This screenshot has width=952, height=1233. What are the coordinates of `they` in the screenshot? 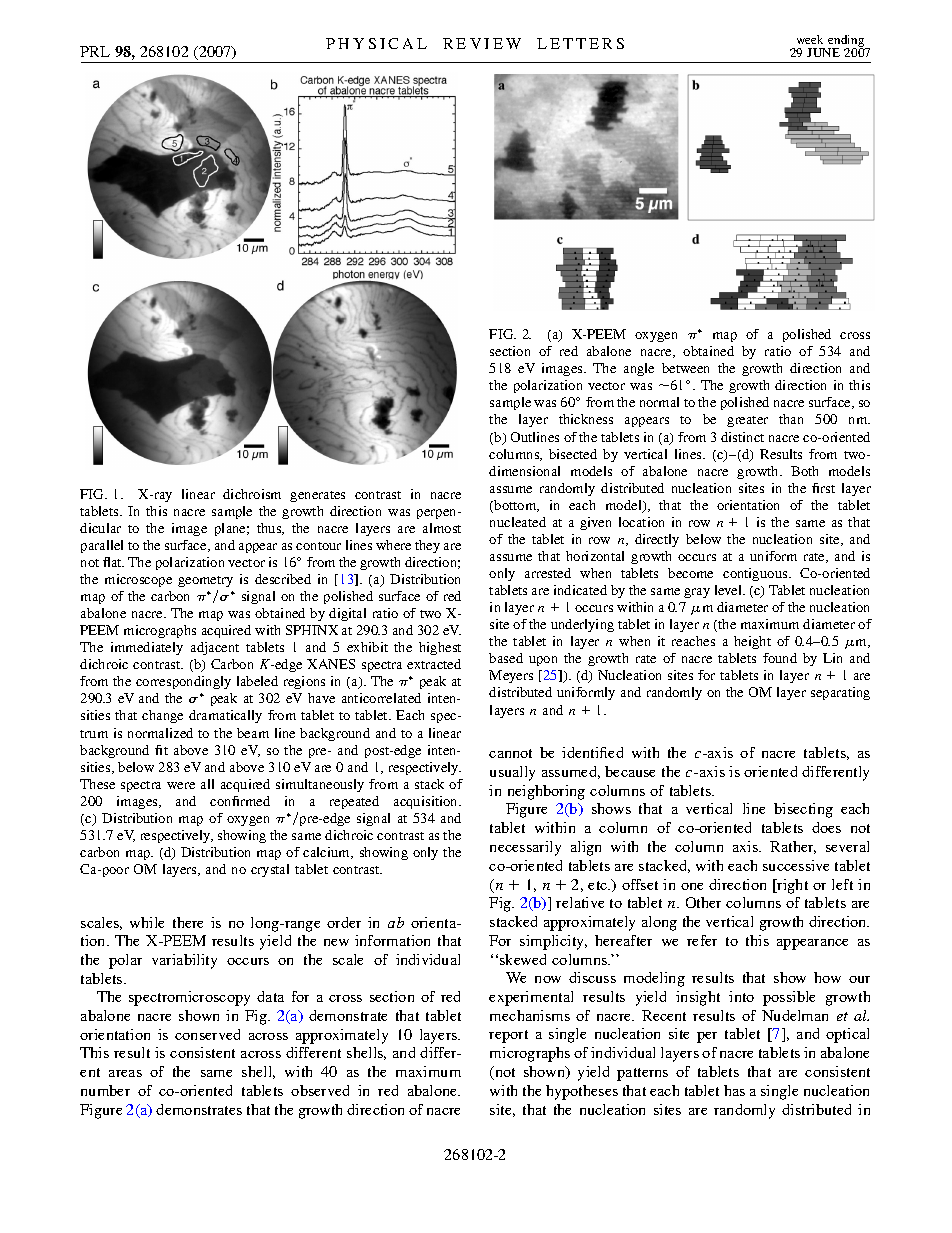 It's located at (427, 546).
